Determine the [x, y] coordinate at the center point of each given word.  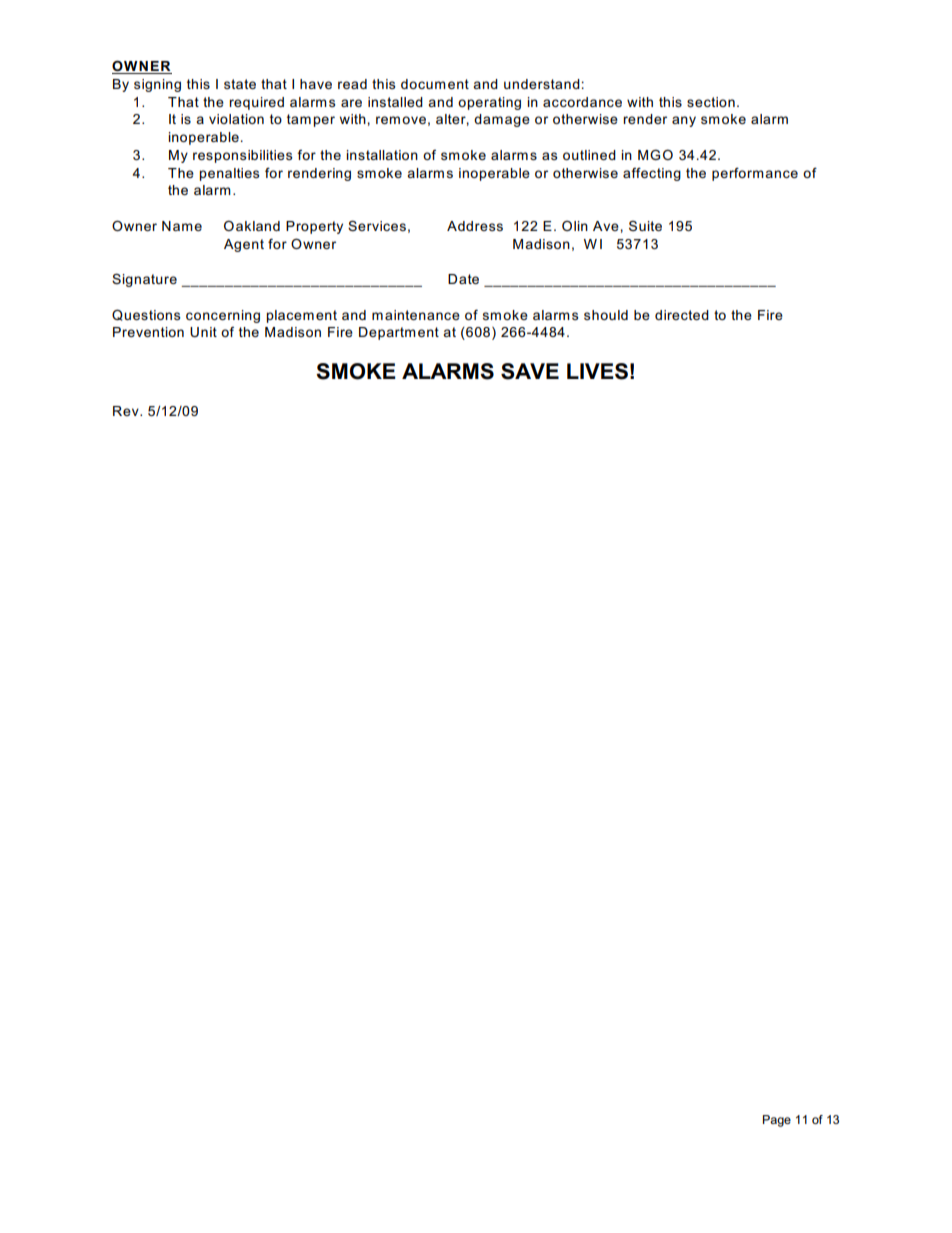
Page [777, 1121]
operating [489, 103]
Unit [203, 332]
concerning [223, 316]
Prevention [148, 332]
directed [682, 315]
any [684, 121]
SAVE [530, 371]
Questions [146, 315]
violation [236, 119]
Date [463, 279]
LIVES [597, 371]
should [606, 315]
